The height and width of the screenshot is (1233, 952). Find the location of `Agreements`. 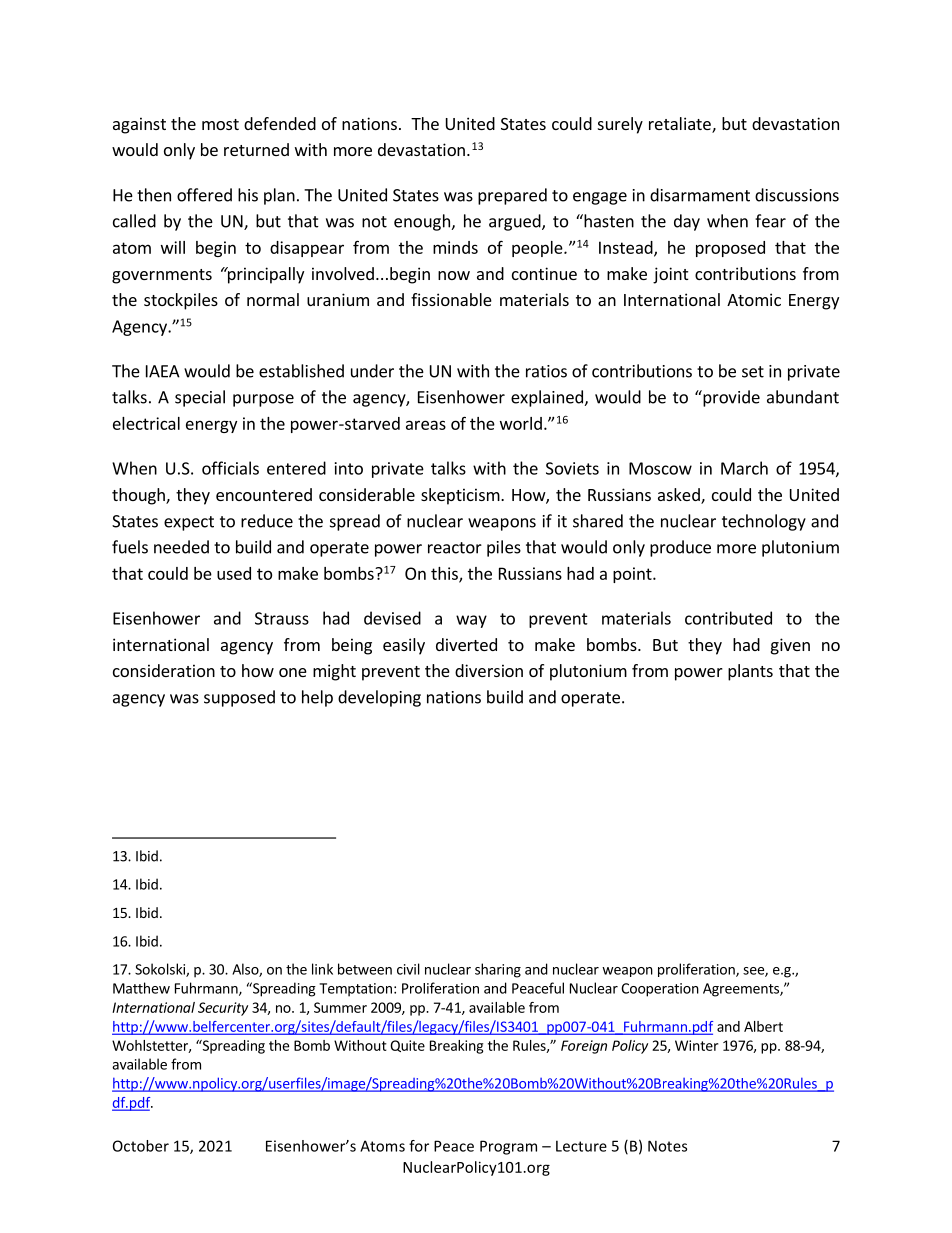

Agreements is located at coordinates (742, 990).
